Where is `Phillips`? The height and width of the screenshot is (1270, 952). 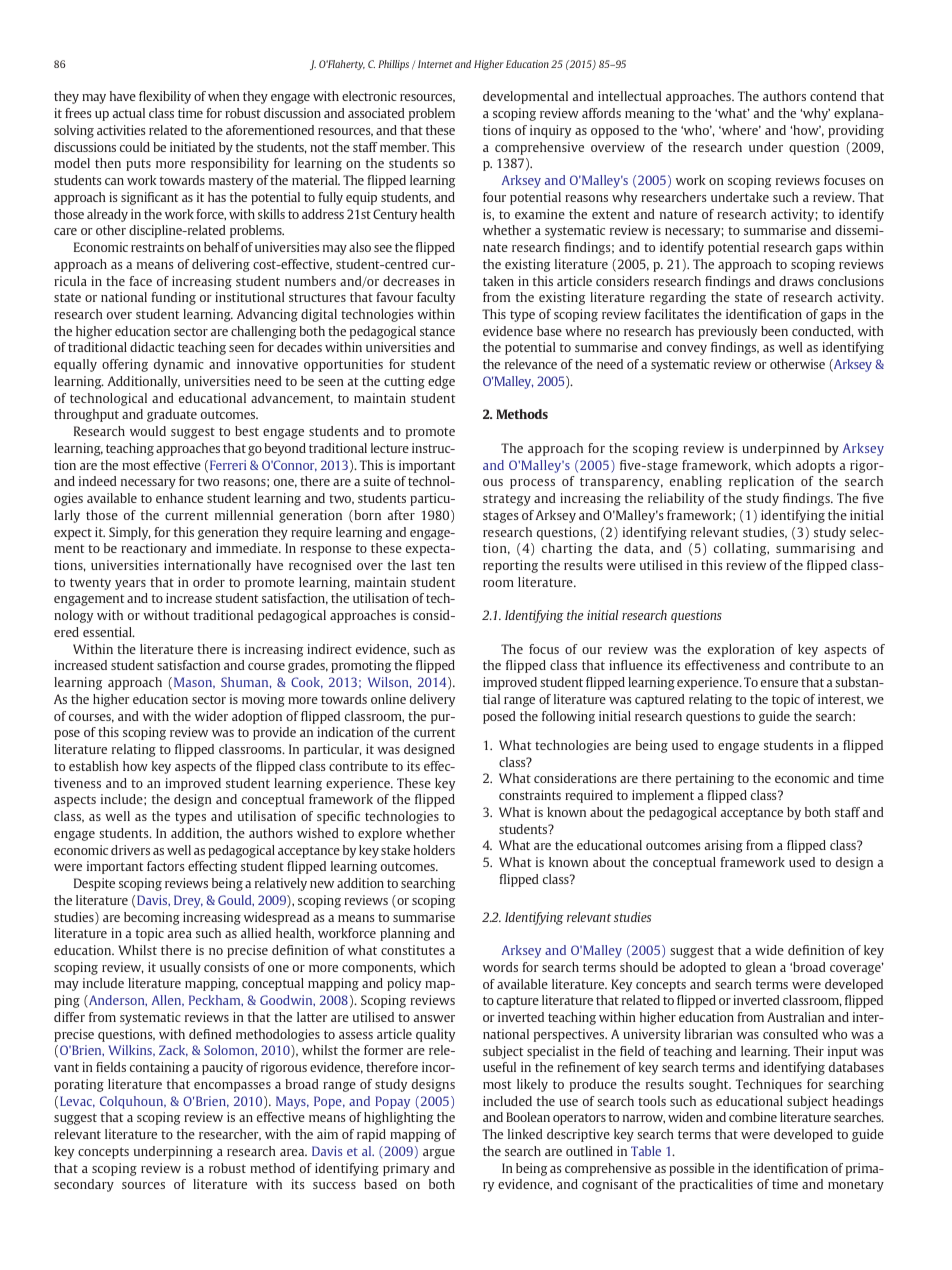 Phillips is located at coordinates (393, 65).
